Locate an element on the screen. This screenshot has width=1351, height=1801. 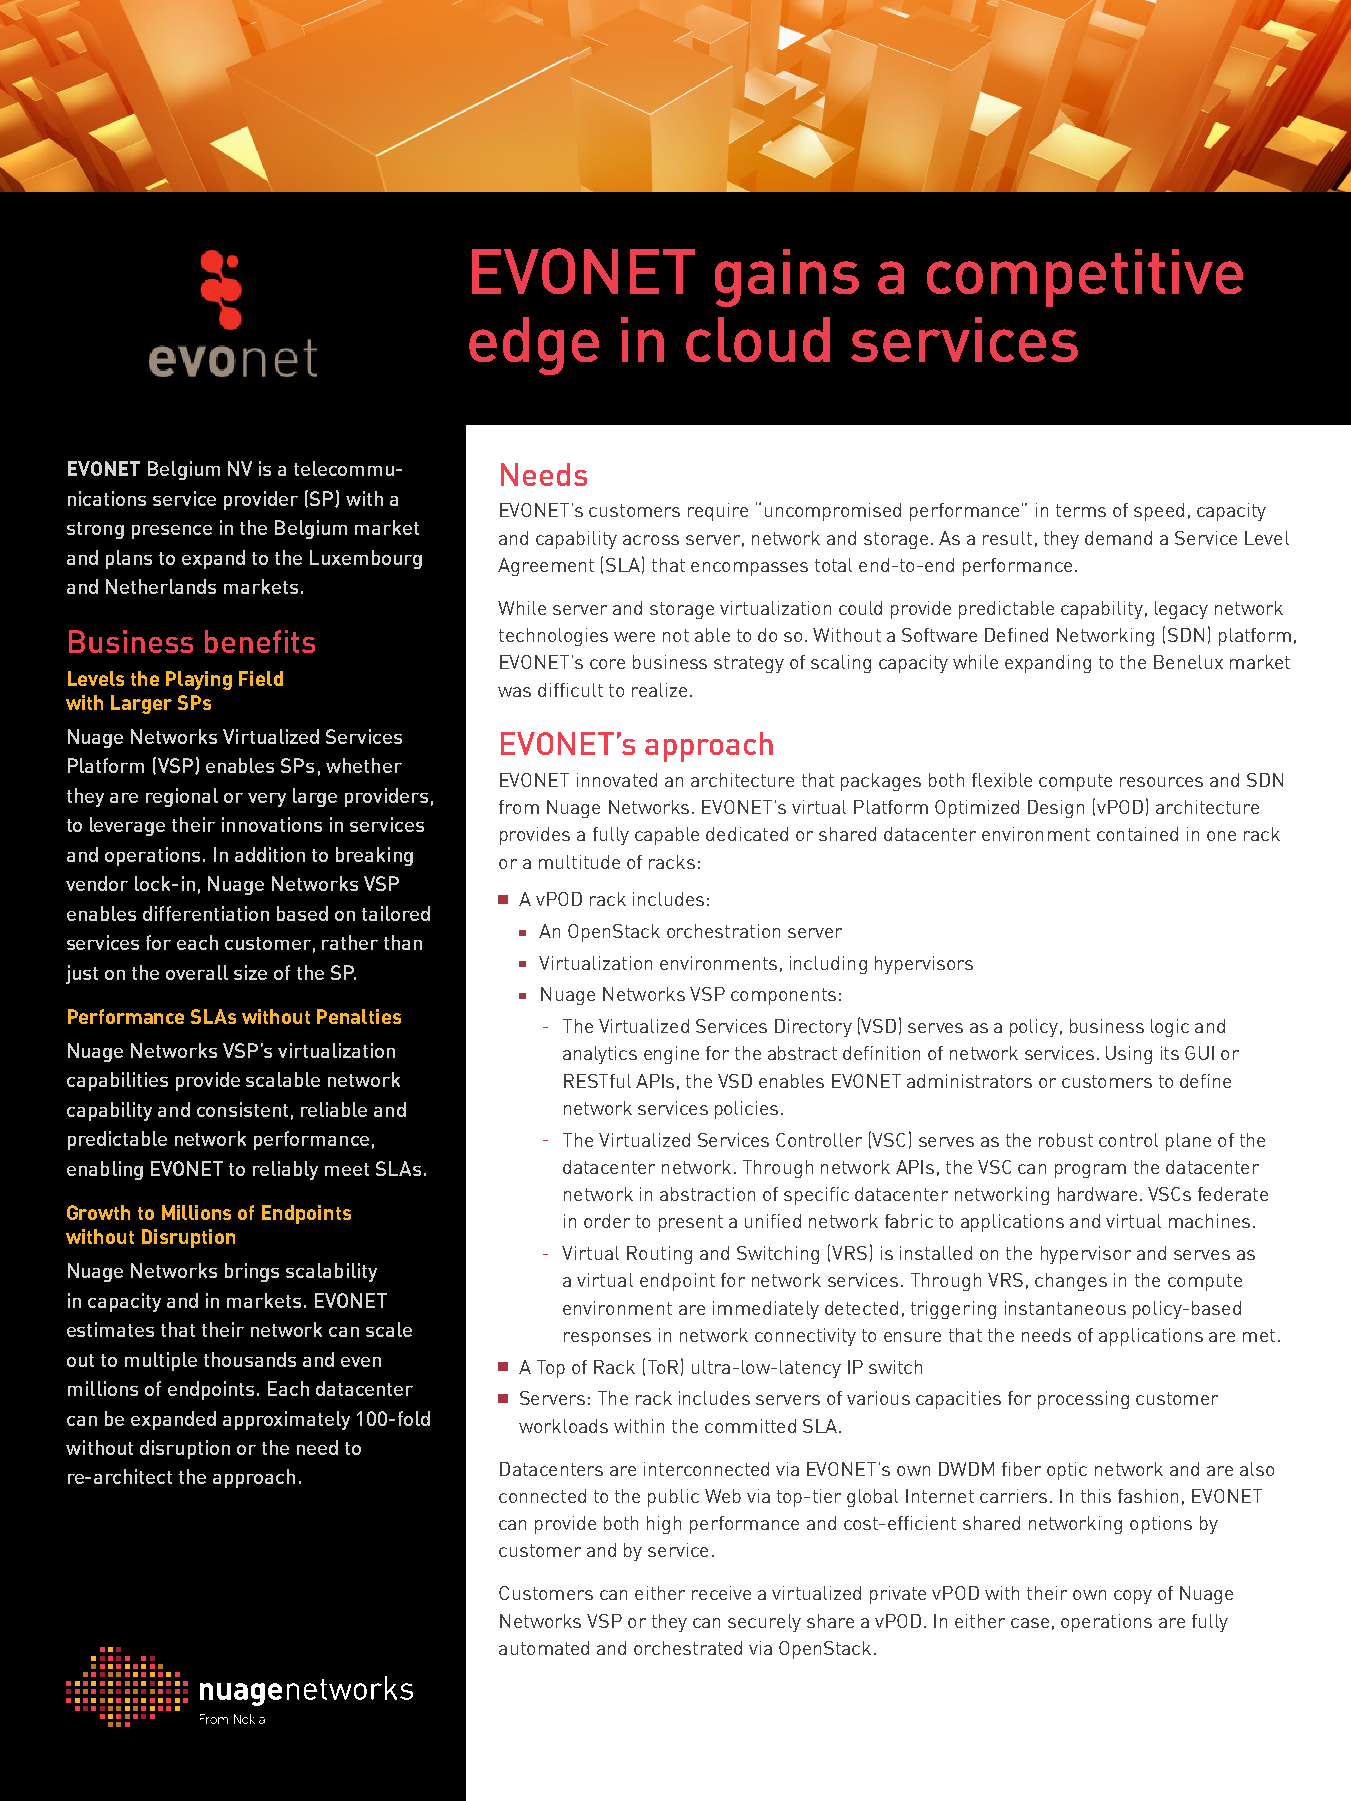
logic is located at coordinates (1170, 1028).
